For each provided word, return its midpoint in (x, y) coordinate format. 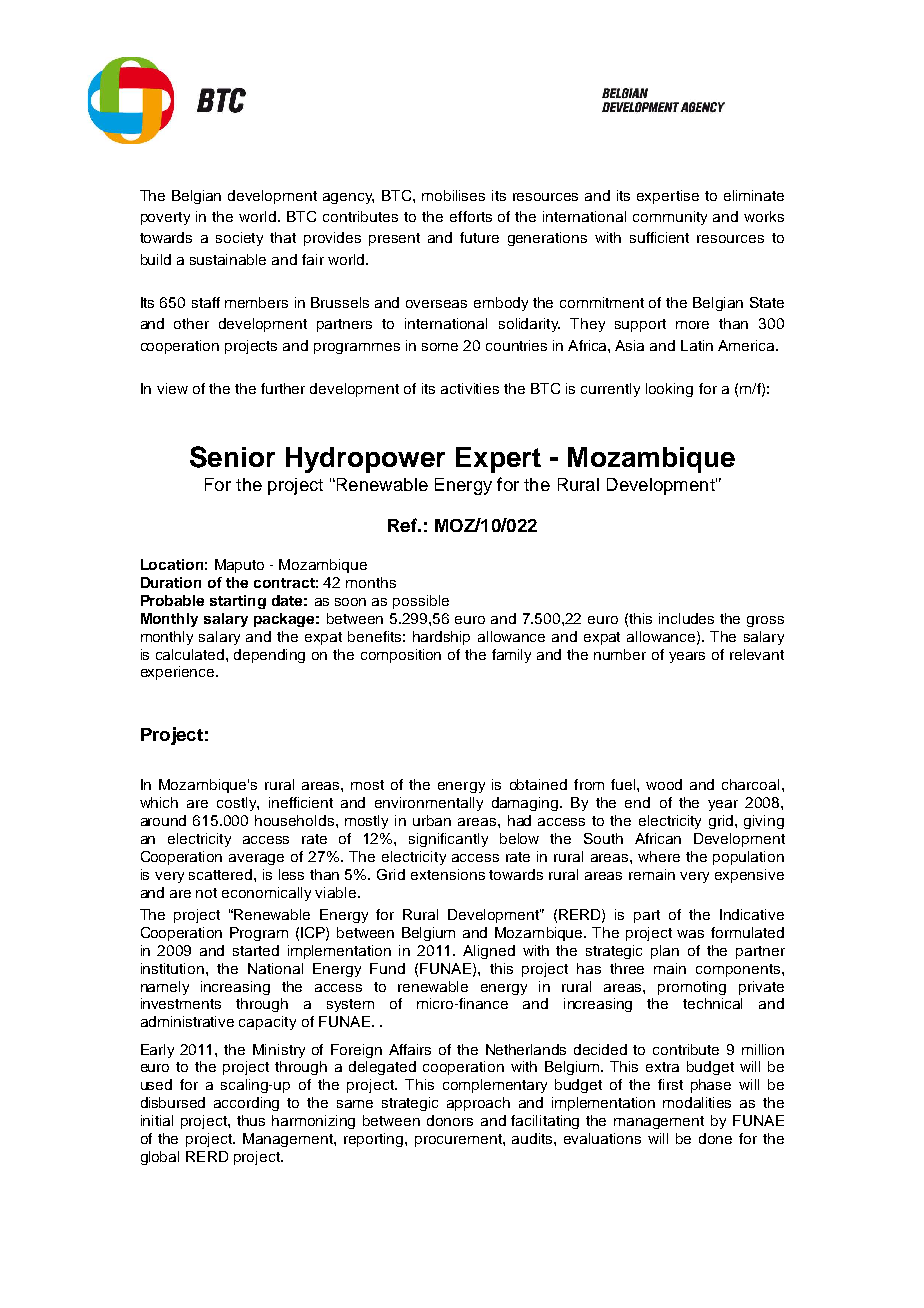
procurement (459, 1140)
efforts (471, 216)
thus (251, 1120)
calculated (191, 654)
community (670, 218)
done (715, 1138)
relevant (757, 654)
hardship (441, 638)
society (239, 239)
